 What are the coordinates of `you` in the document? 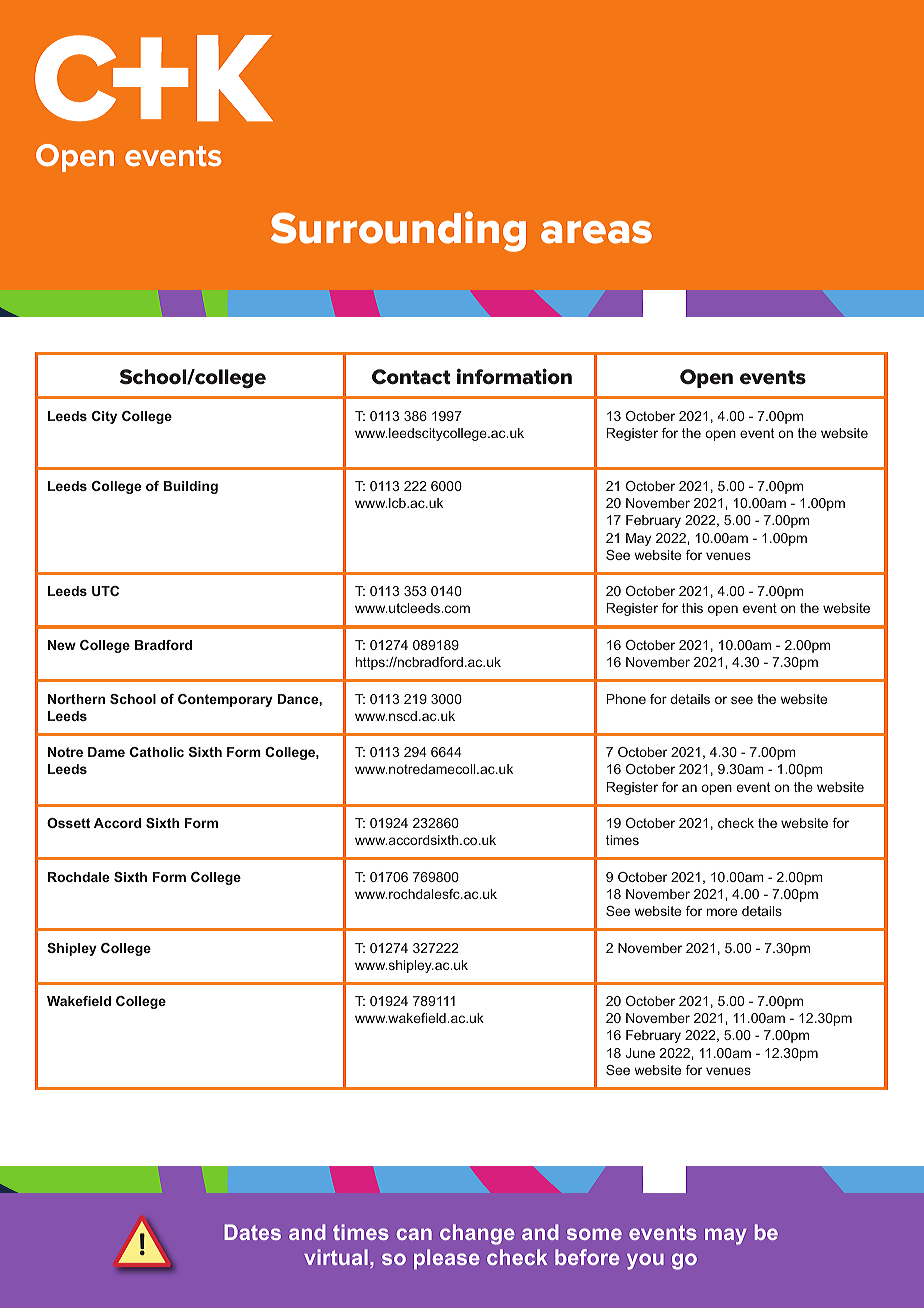 It's located at (645, 1261).
